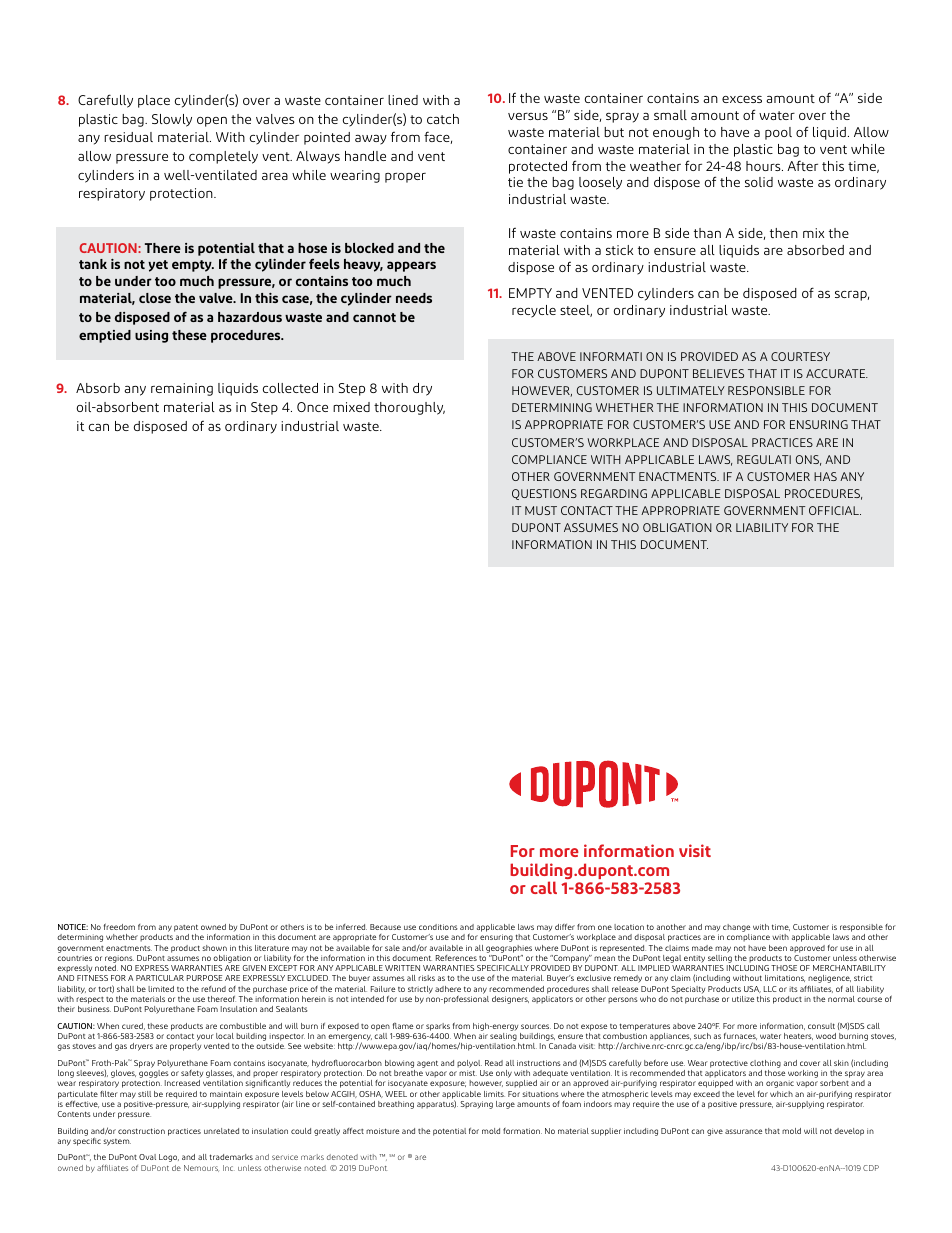  Describe the element at coordinates (505, 1105) in the screenshot. I see `large` at that location.
